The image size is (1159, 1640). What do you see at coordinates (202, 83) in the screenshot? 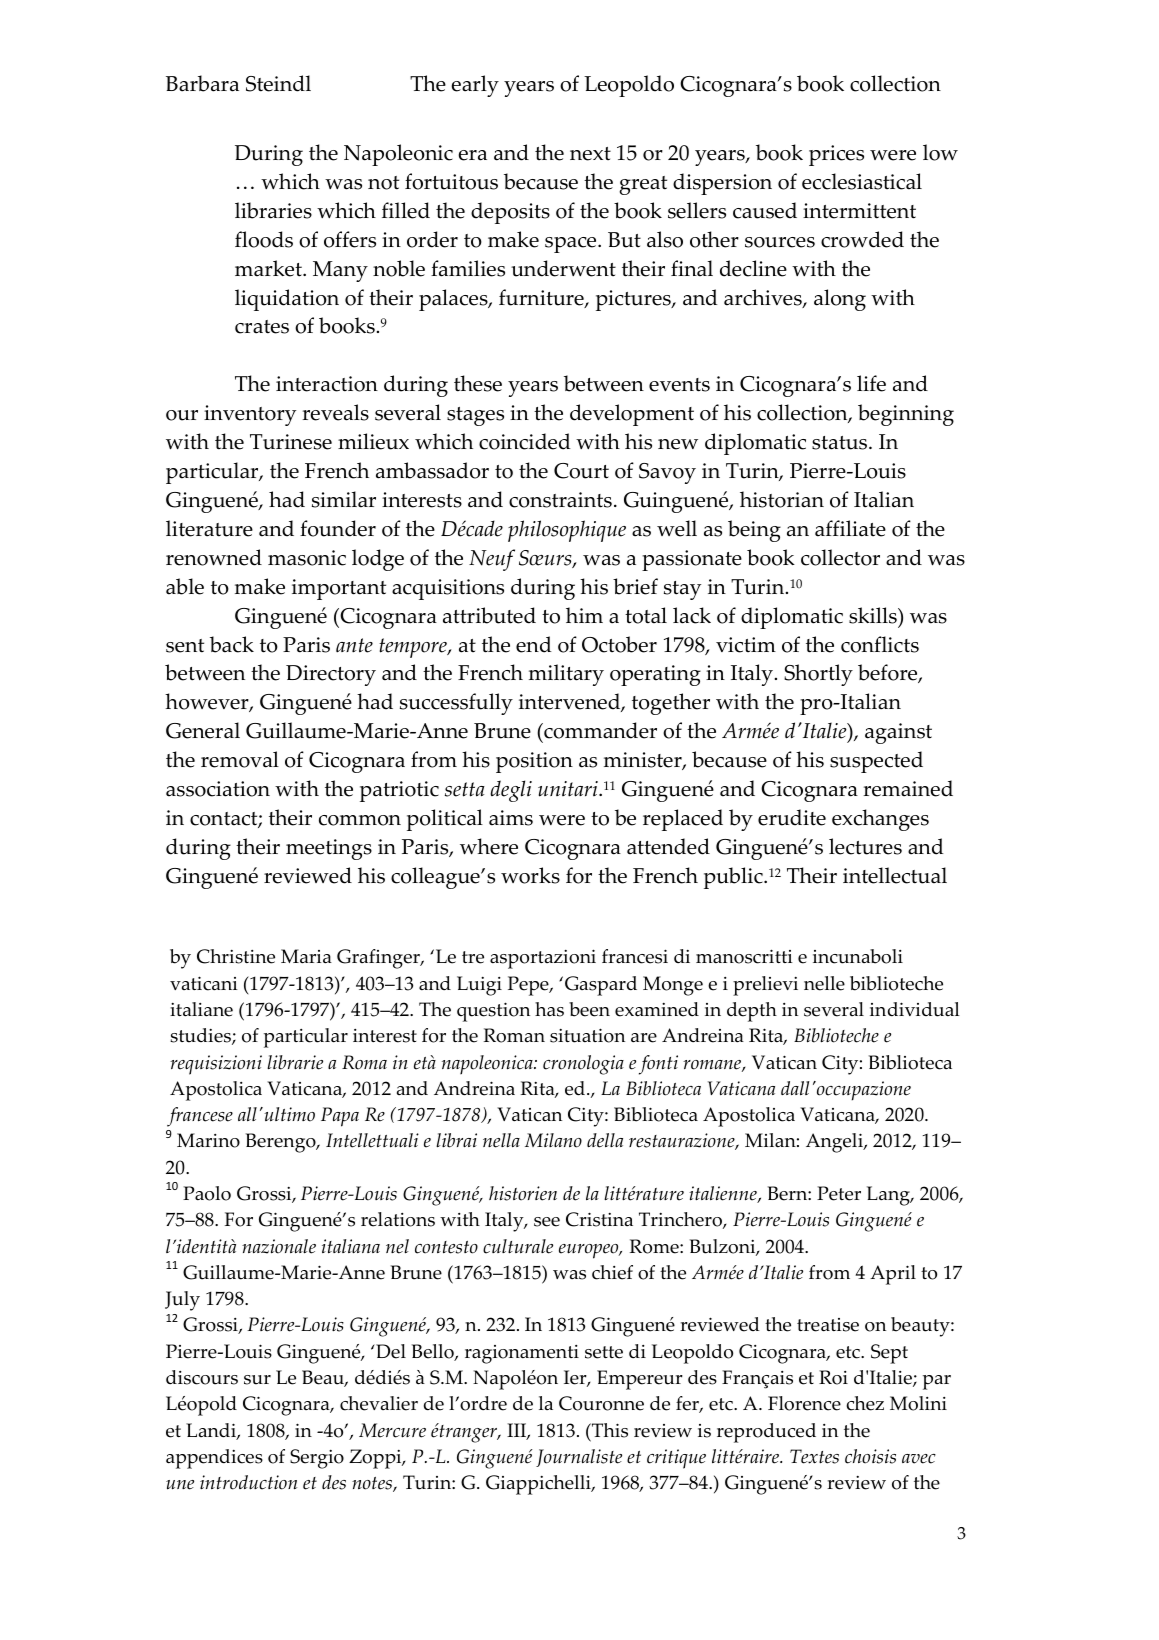
I see `Barbara` at bounding box center [202, 83].
